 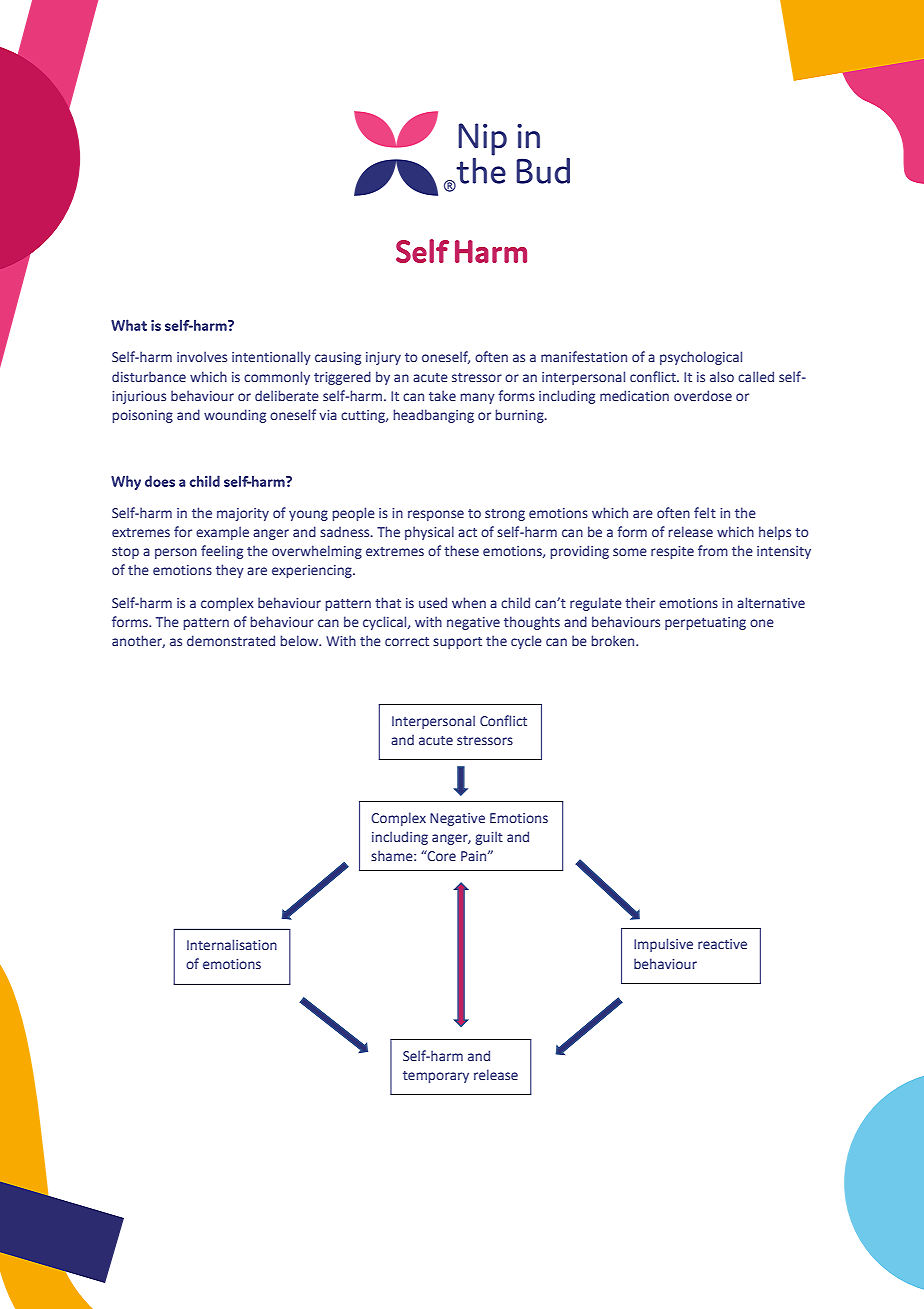 What do you see at coordinates (442, 395) in the screenshot?
I see `take` at bounding box center [442, 395].
